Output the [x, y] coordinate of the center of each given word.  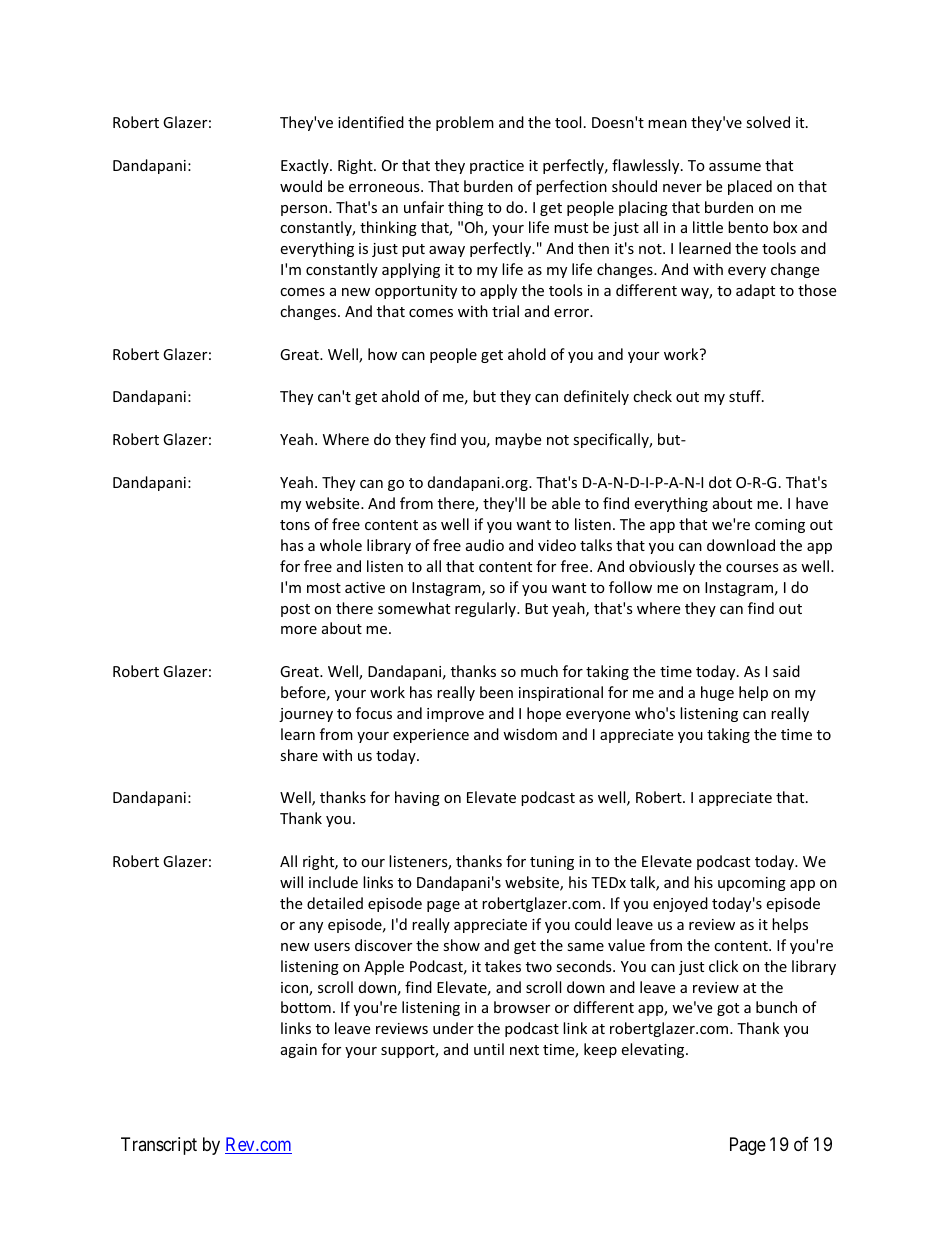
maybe [518, 440]
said [786, 671]
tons [295, 525]
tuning [552, 863]
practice [497, 167]
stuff [746, 396]
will [291, 882]
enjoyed [680, 904]
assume [735, 167]
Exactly [306, 166]
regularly [486, 609]
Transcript [159, 1146]
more [299, 630]
